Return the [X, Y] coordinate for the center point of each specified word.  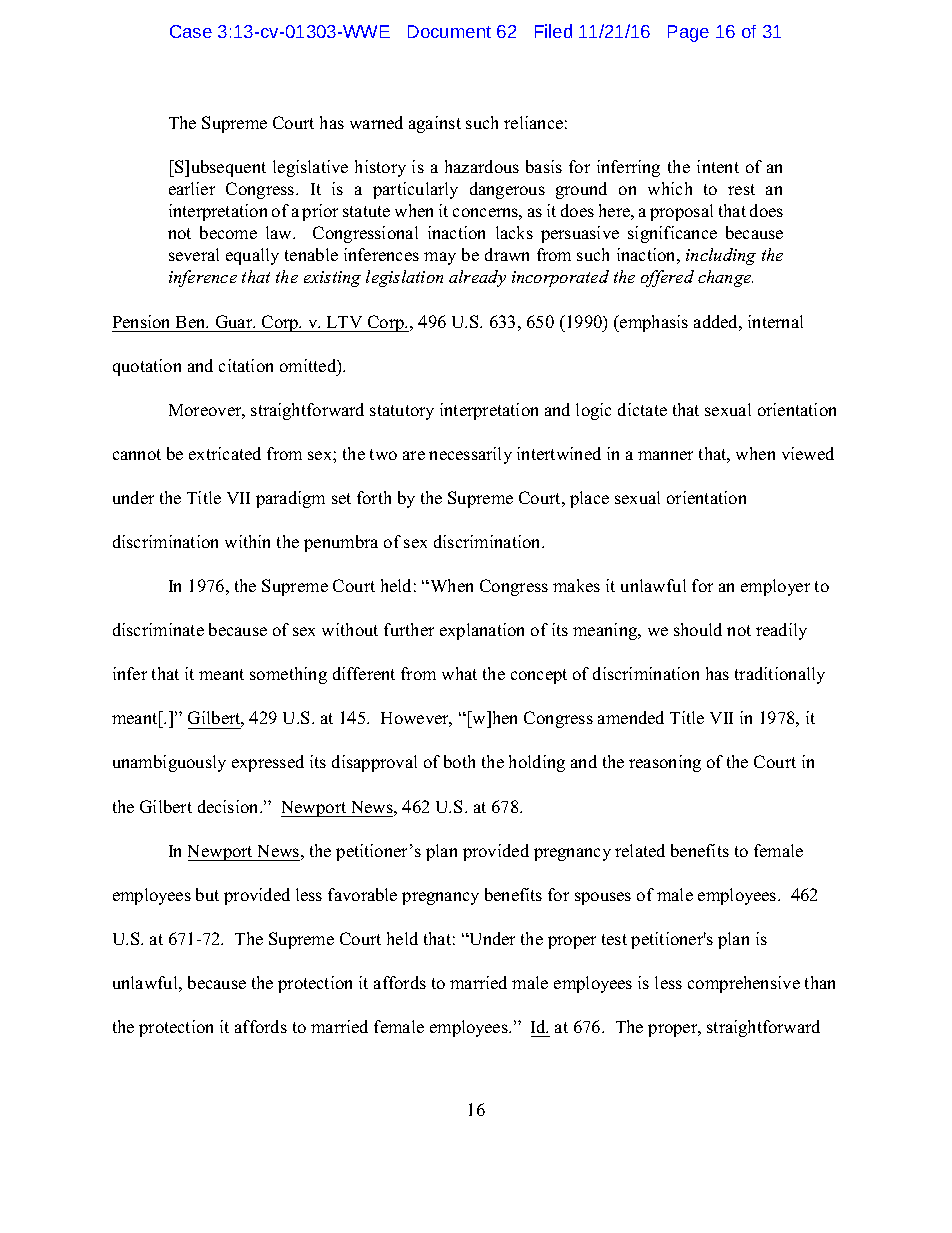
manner [665, 455]
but [207, 894]
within [247, 541]
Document [449, 31]
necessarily [470, 455]
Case [191, 31]
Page [688, 33]
